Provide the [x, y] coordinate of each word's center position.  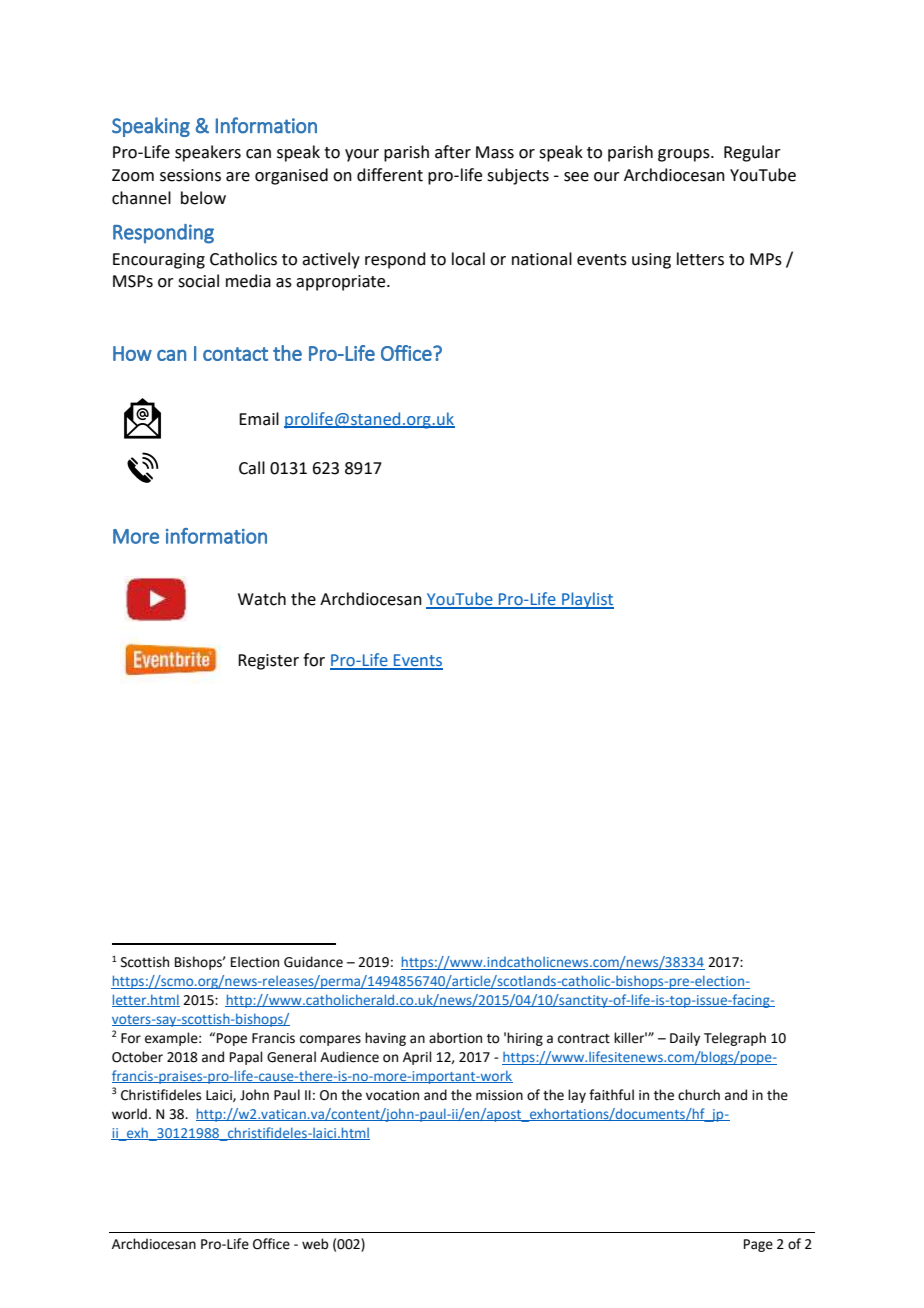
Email [259, 419]
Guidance [313, 962]
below [203, 198]
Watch [262, 599]
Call [252, 468]
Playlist [587, 600]
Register [268, 662]
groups [685, 155]
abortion [455, 1038]
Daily [685, 1039]
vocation [392, 1095]
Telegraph [735, 1039]
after [453, 152]
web [315, 1244]
